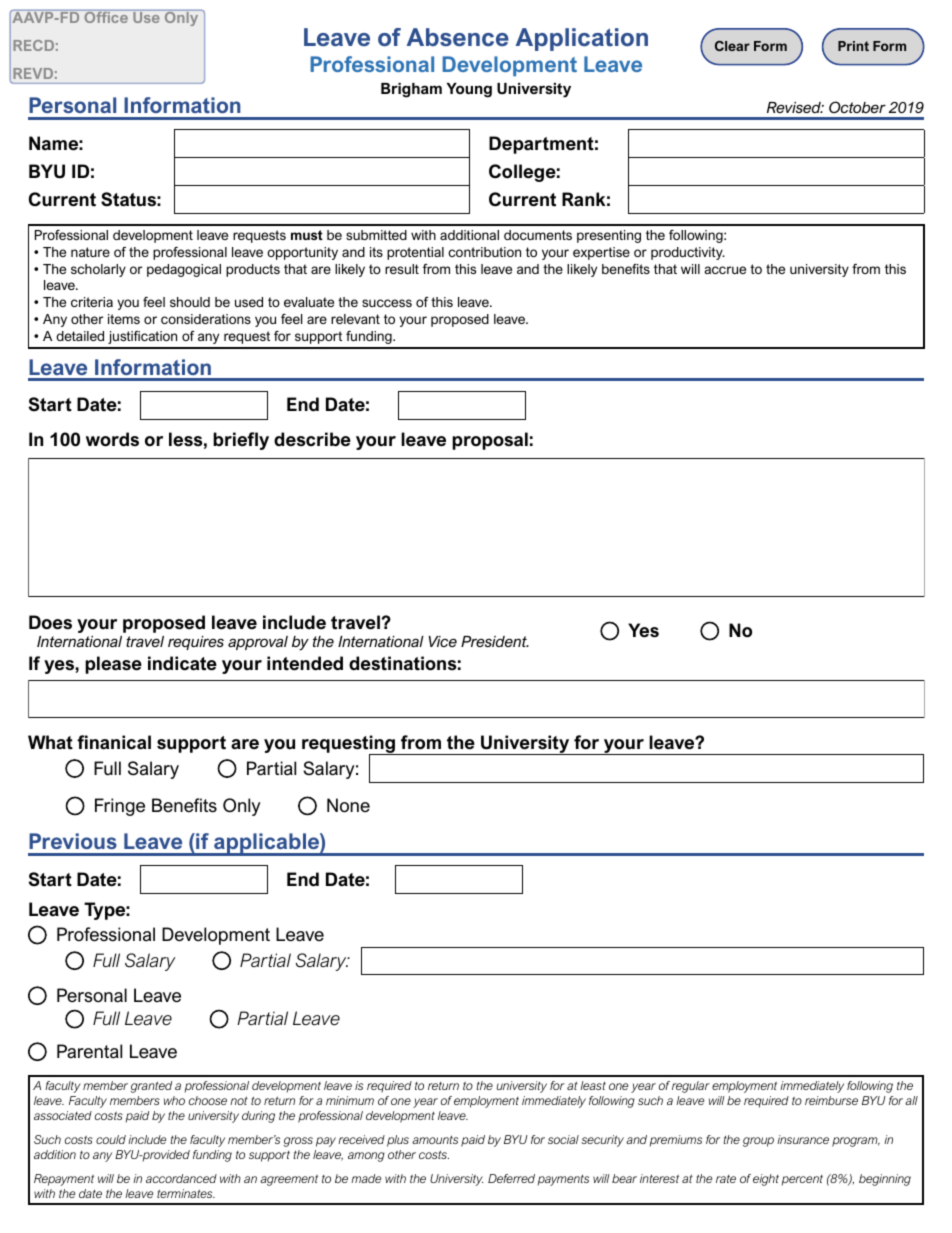 The image size is (952, 1233). I want to click on Absence, so click(458, 37).
